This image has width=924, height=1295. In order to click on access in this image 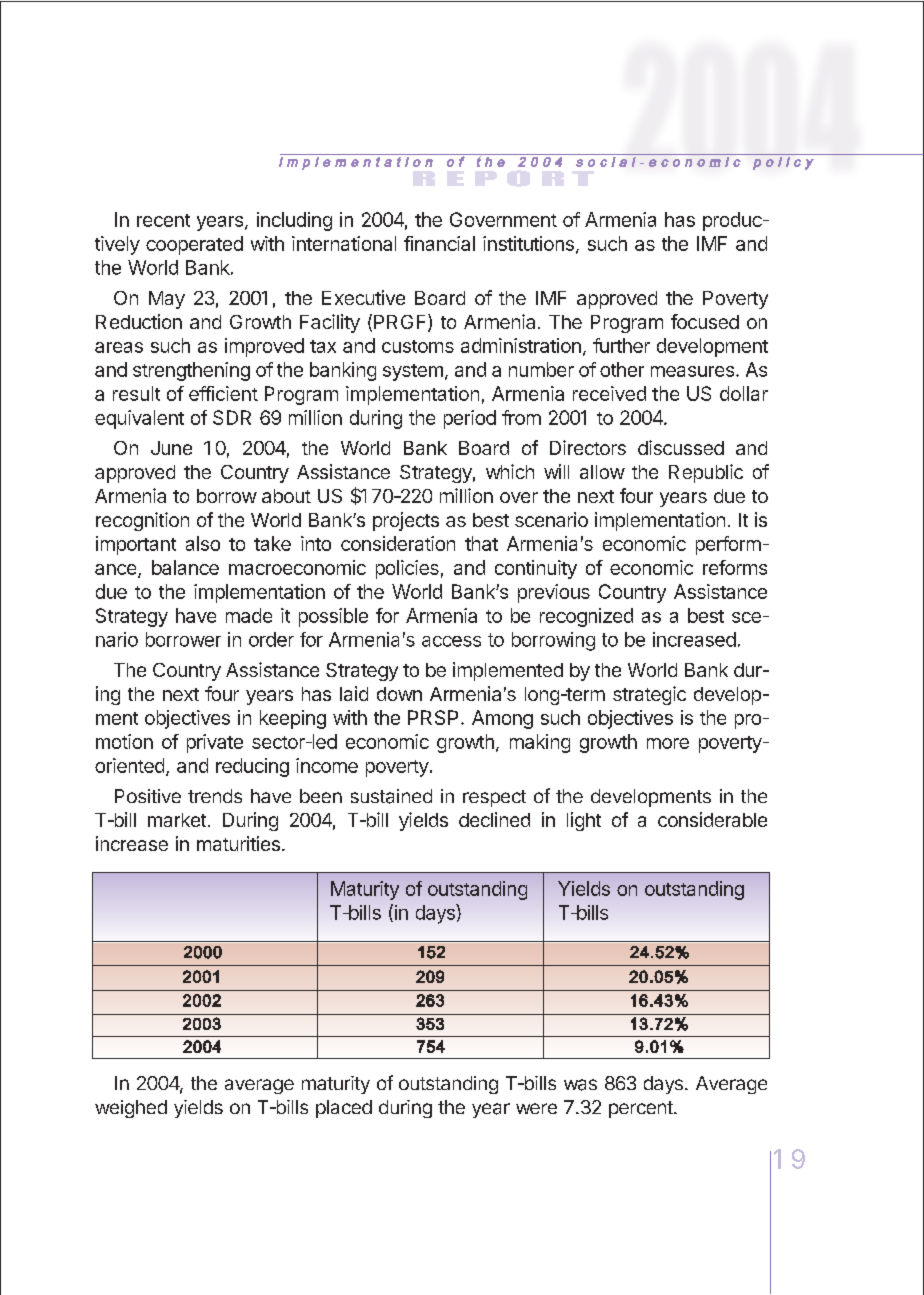, I will do `click(451, 641)`.
